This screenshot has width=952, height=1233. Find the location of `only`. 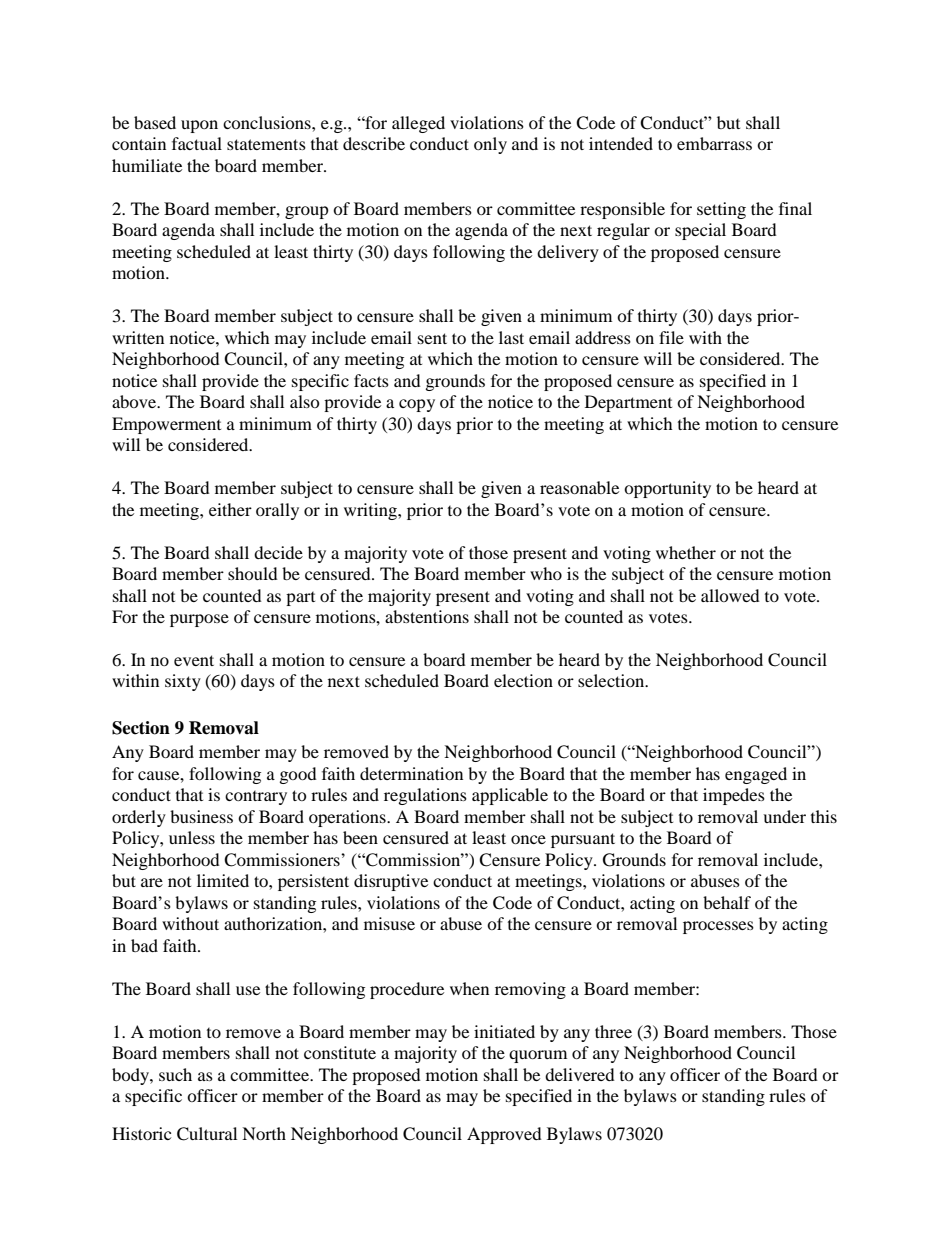

only is located at coordinates (490, 145).
